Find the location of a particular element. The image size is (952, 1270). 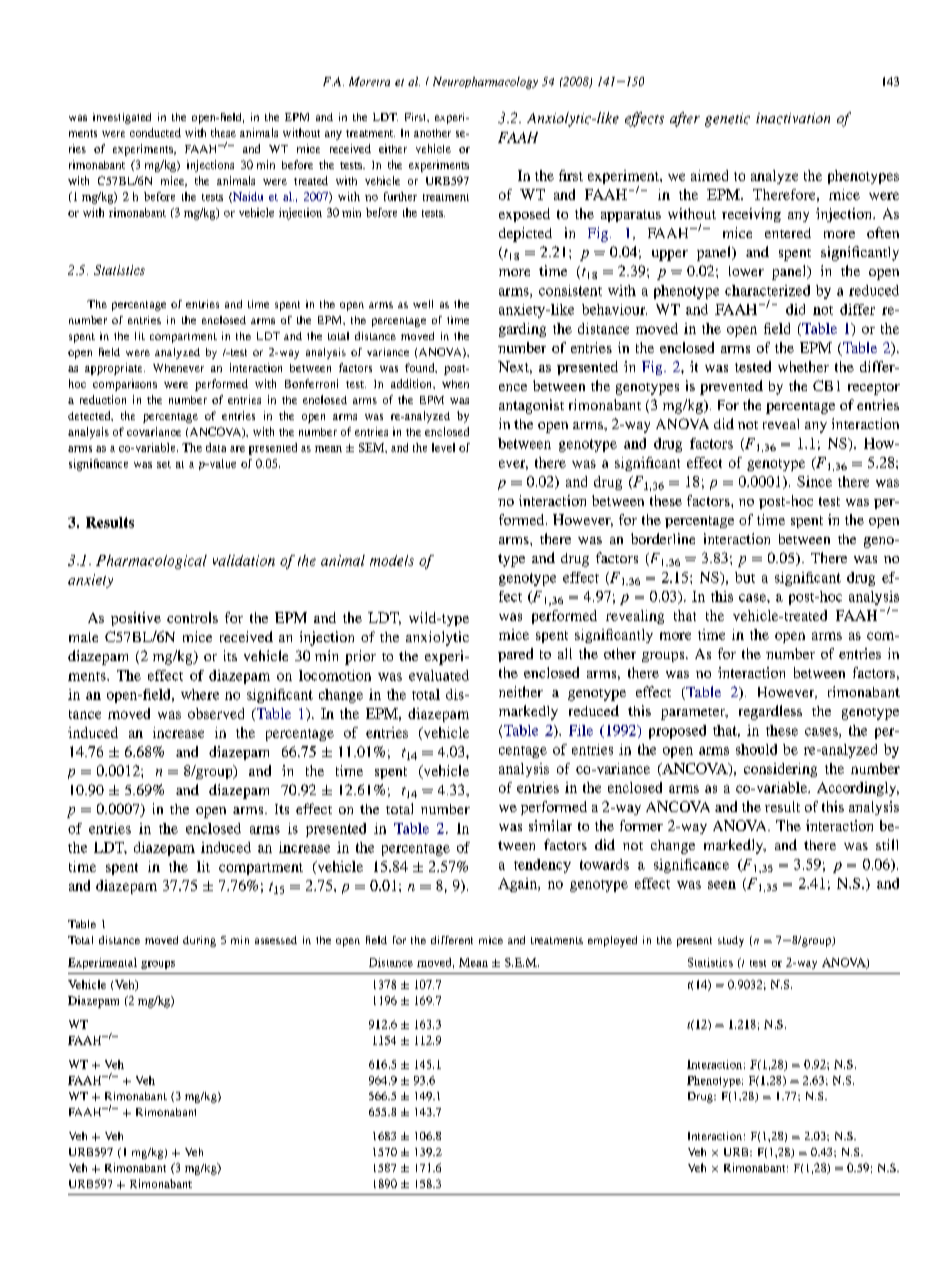

conducted is located at coordinates (155, 132).
